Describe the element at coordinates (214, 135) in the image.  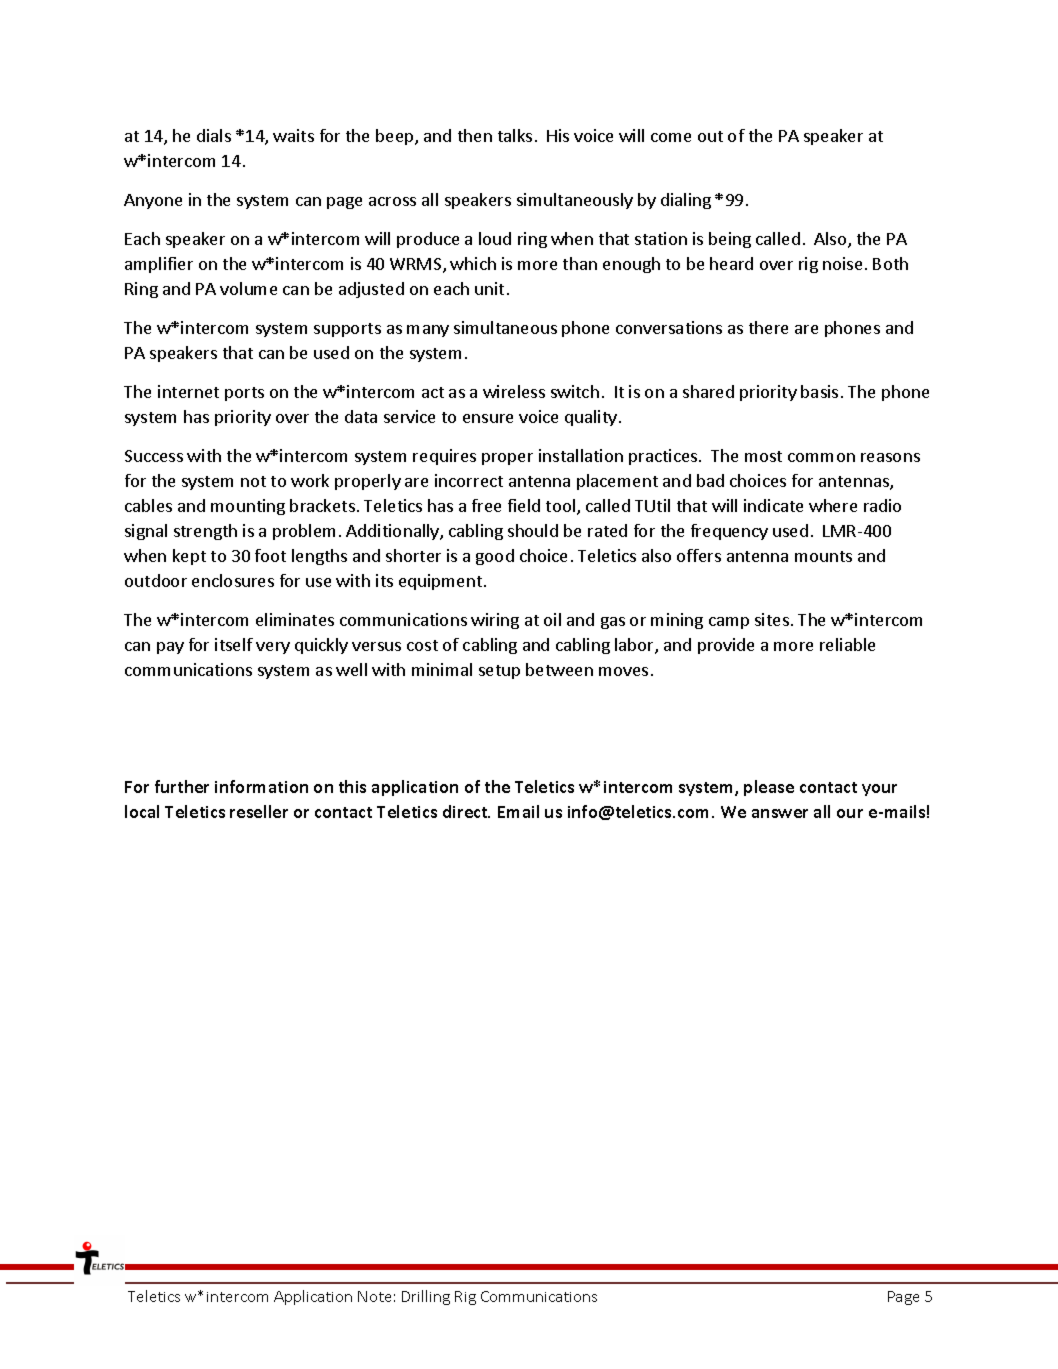
I see `dials` at that location.
